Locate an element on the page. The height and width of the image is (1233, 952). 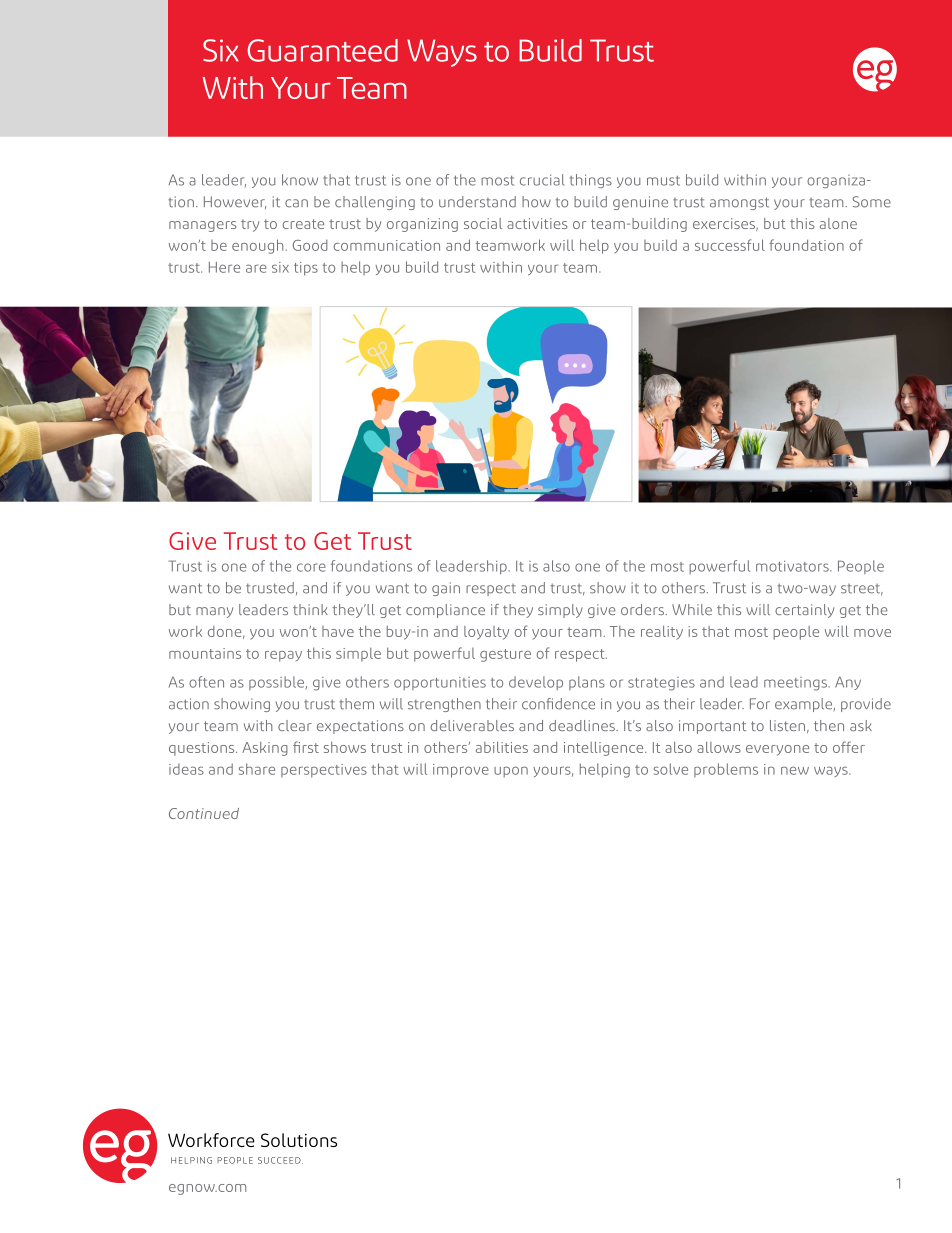
must is located at coordinates (663, 181).
